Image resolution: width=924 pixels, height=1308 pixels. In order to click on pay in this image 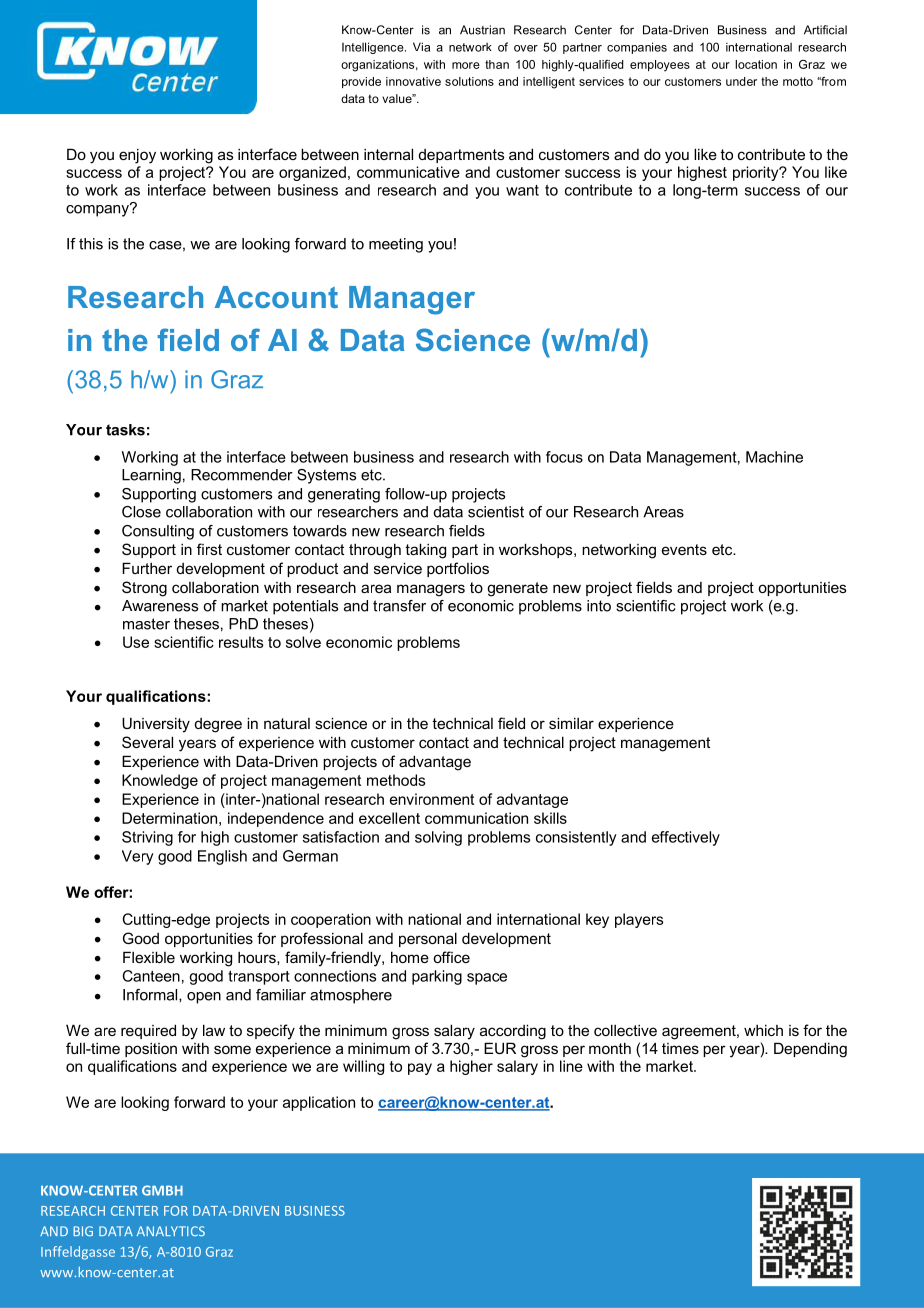, I will do `click(420, 1069)`.
